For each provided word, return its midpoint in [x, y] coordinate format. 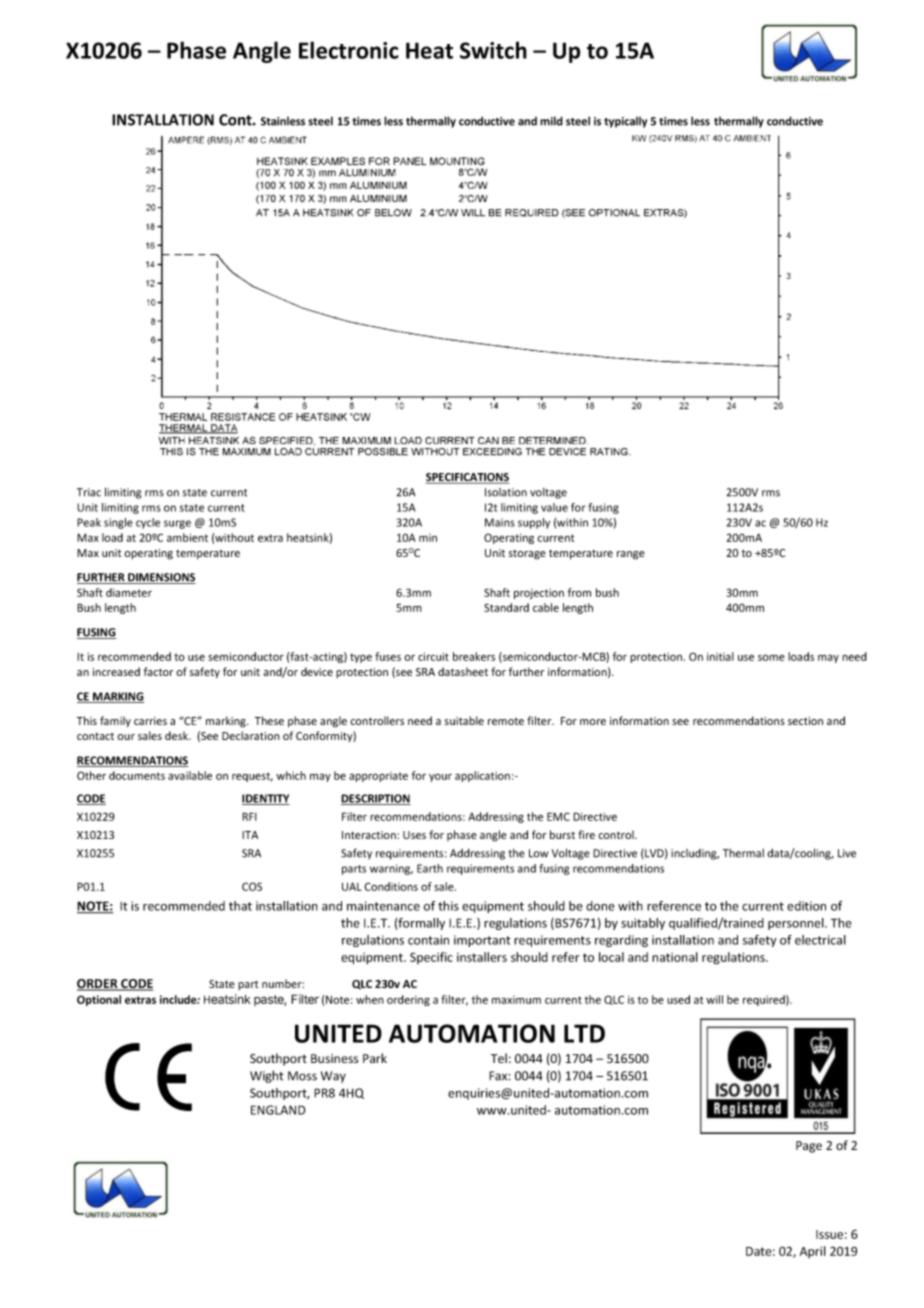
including [695, 854]
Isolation [506, 492]
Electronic [349, 50]
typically [625, 122]
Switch [493, 50]
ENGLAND [278, 1110]
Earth [430, 868]
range [631, 555]
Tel [499, 1058]
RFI [249, 816]
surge [177, 524]
